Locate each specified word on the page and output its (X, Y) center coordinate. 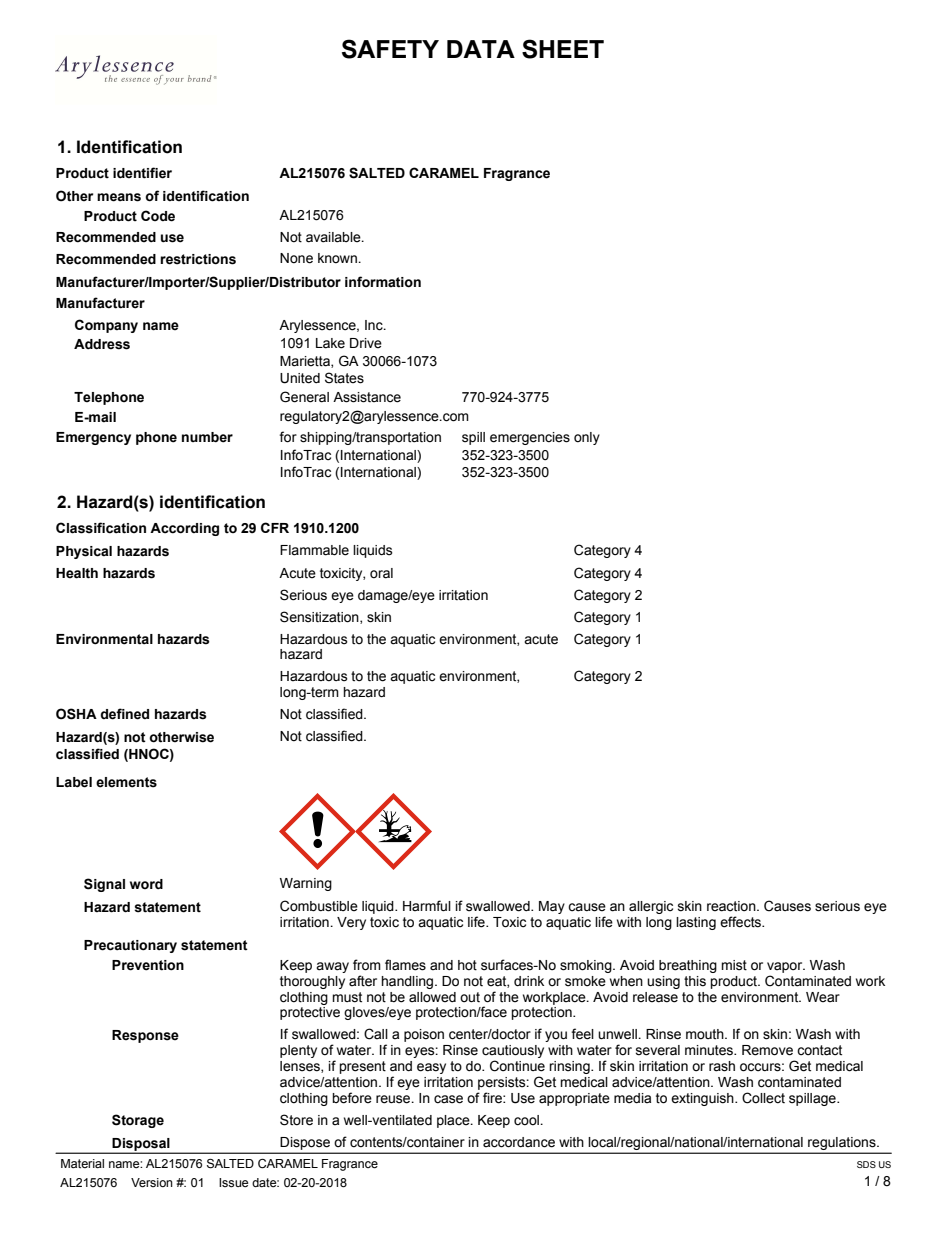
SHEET (563, 49)
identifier (142, 173)
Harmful (427, 905)
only (587, 438)
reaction (732, 906)
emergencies (530, 438)
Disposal (141, 1145)
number (207, 437)
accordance (519, 1142)
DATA (481, 49)
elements (126, 782)
